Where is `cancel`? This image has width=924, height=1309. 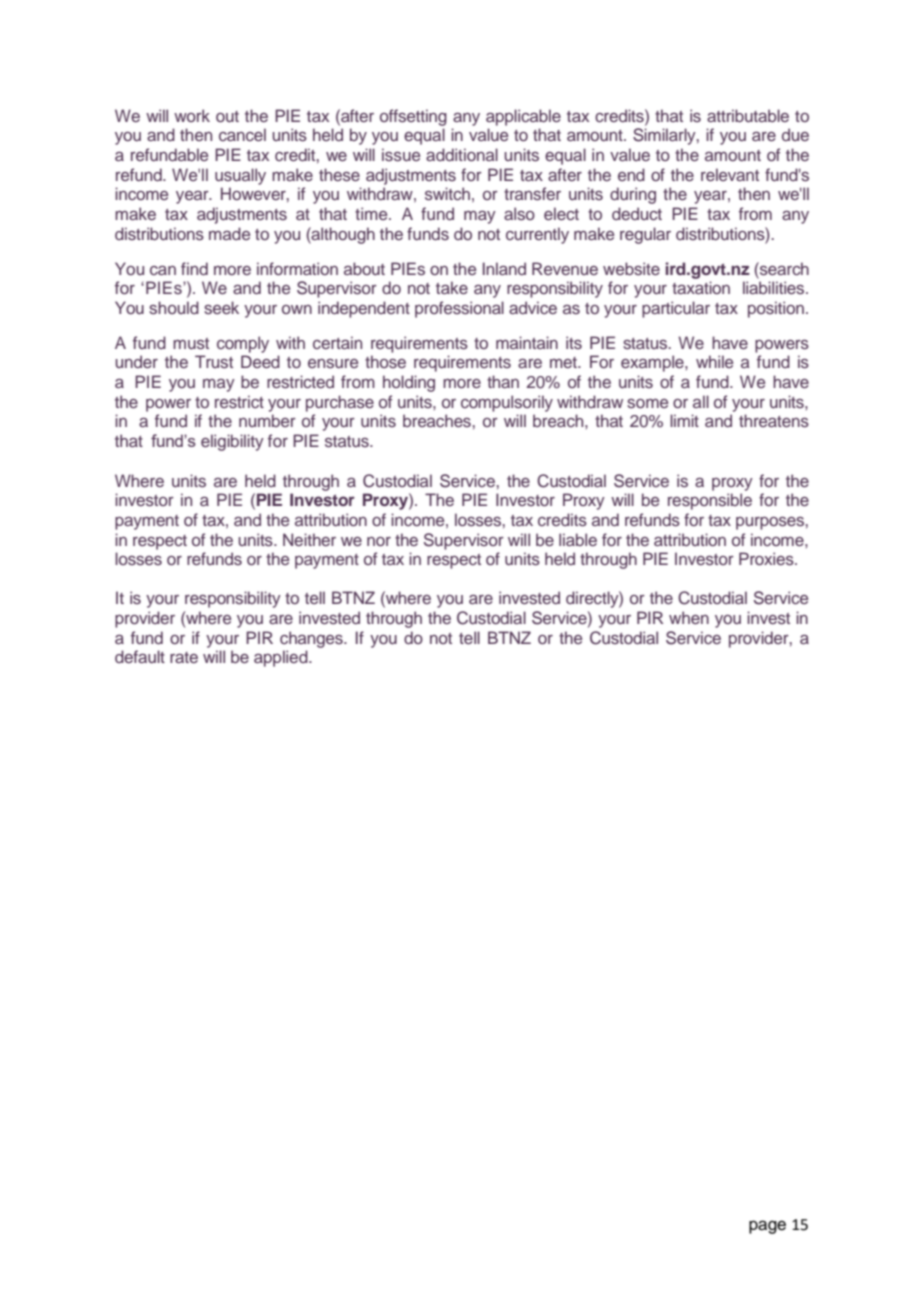 cancel is located at coordinates (242, 134).
